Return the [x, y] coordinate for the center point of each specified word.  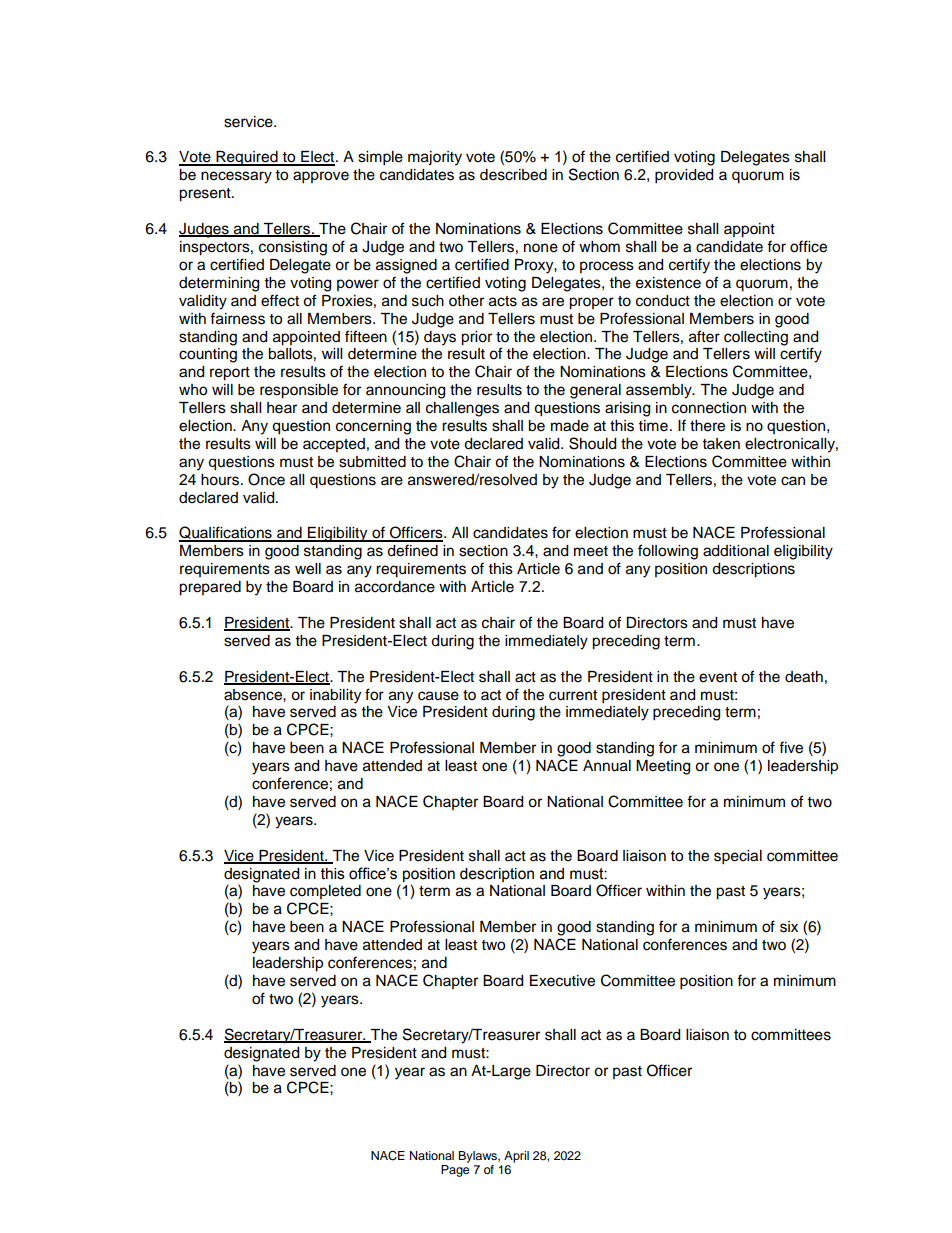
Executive [562, 981]
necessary [236, 177]
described [513, 175]
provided [684, 176]
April [516, 1157]
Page [455, 1171]
